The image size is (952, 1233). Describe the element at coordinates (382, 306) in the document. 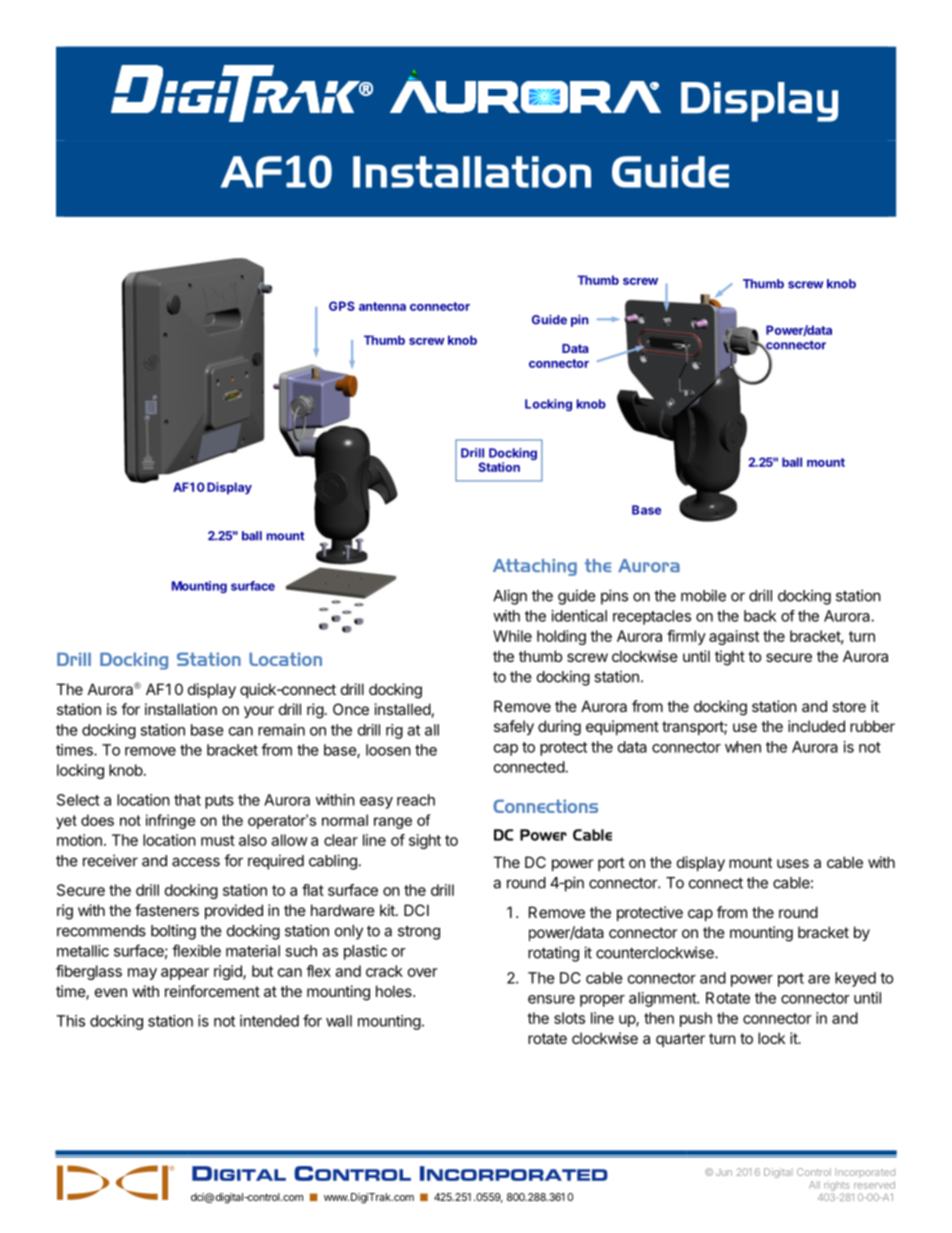

I see `antenna` at that location.
